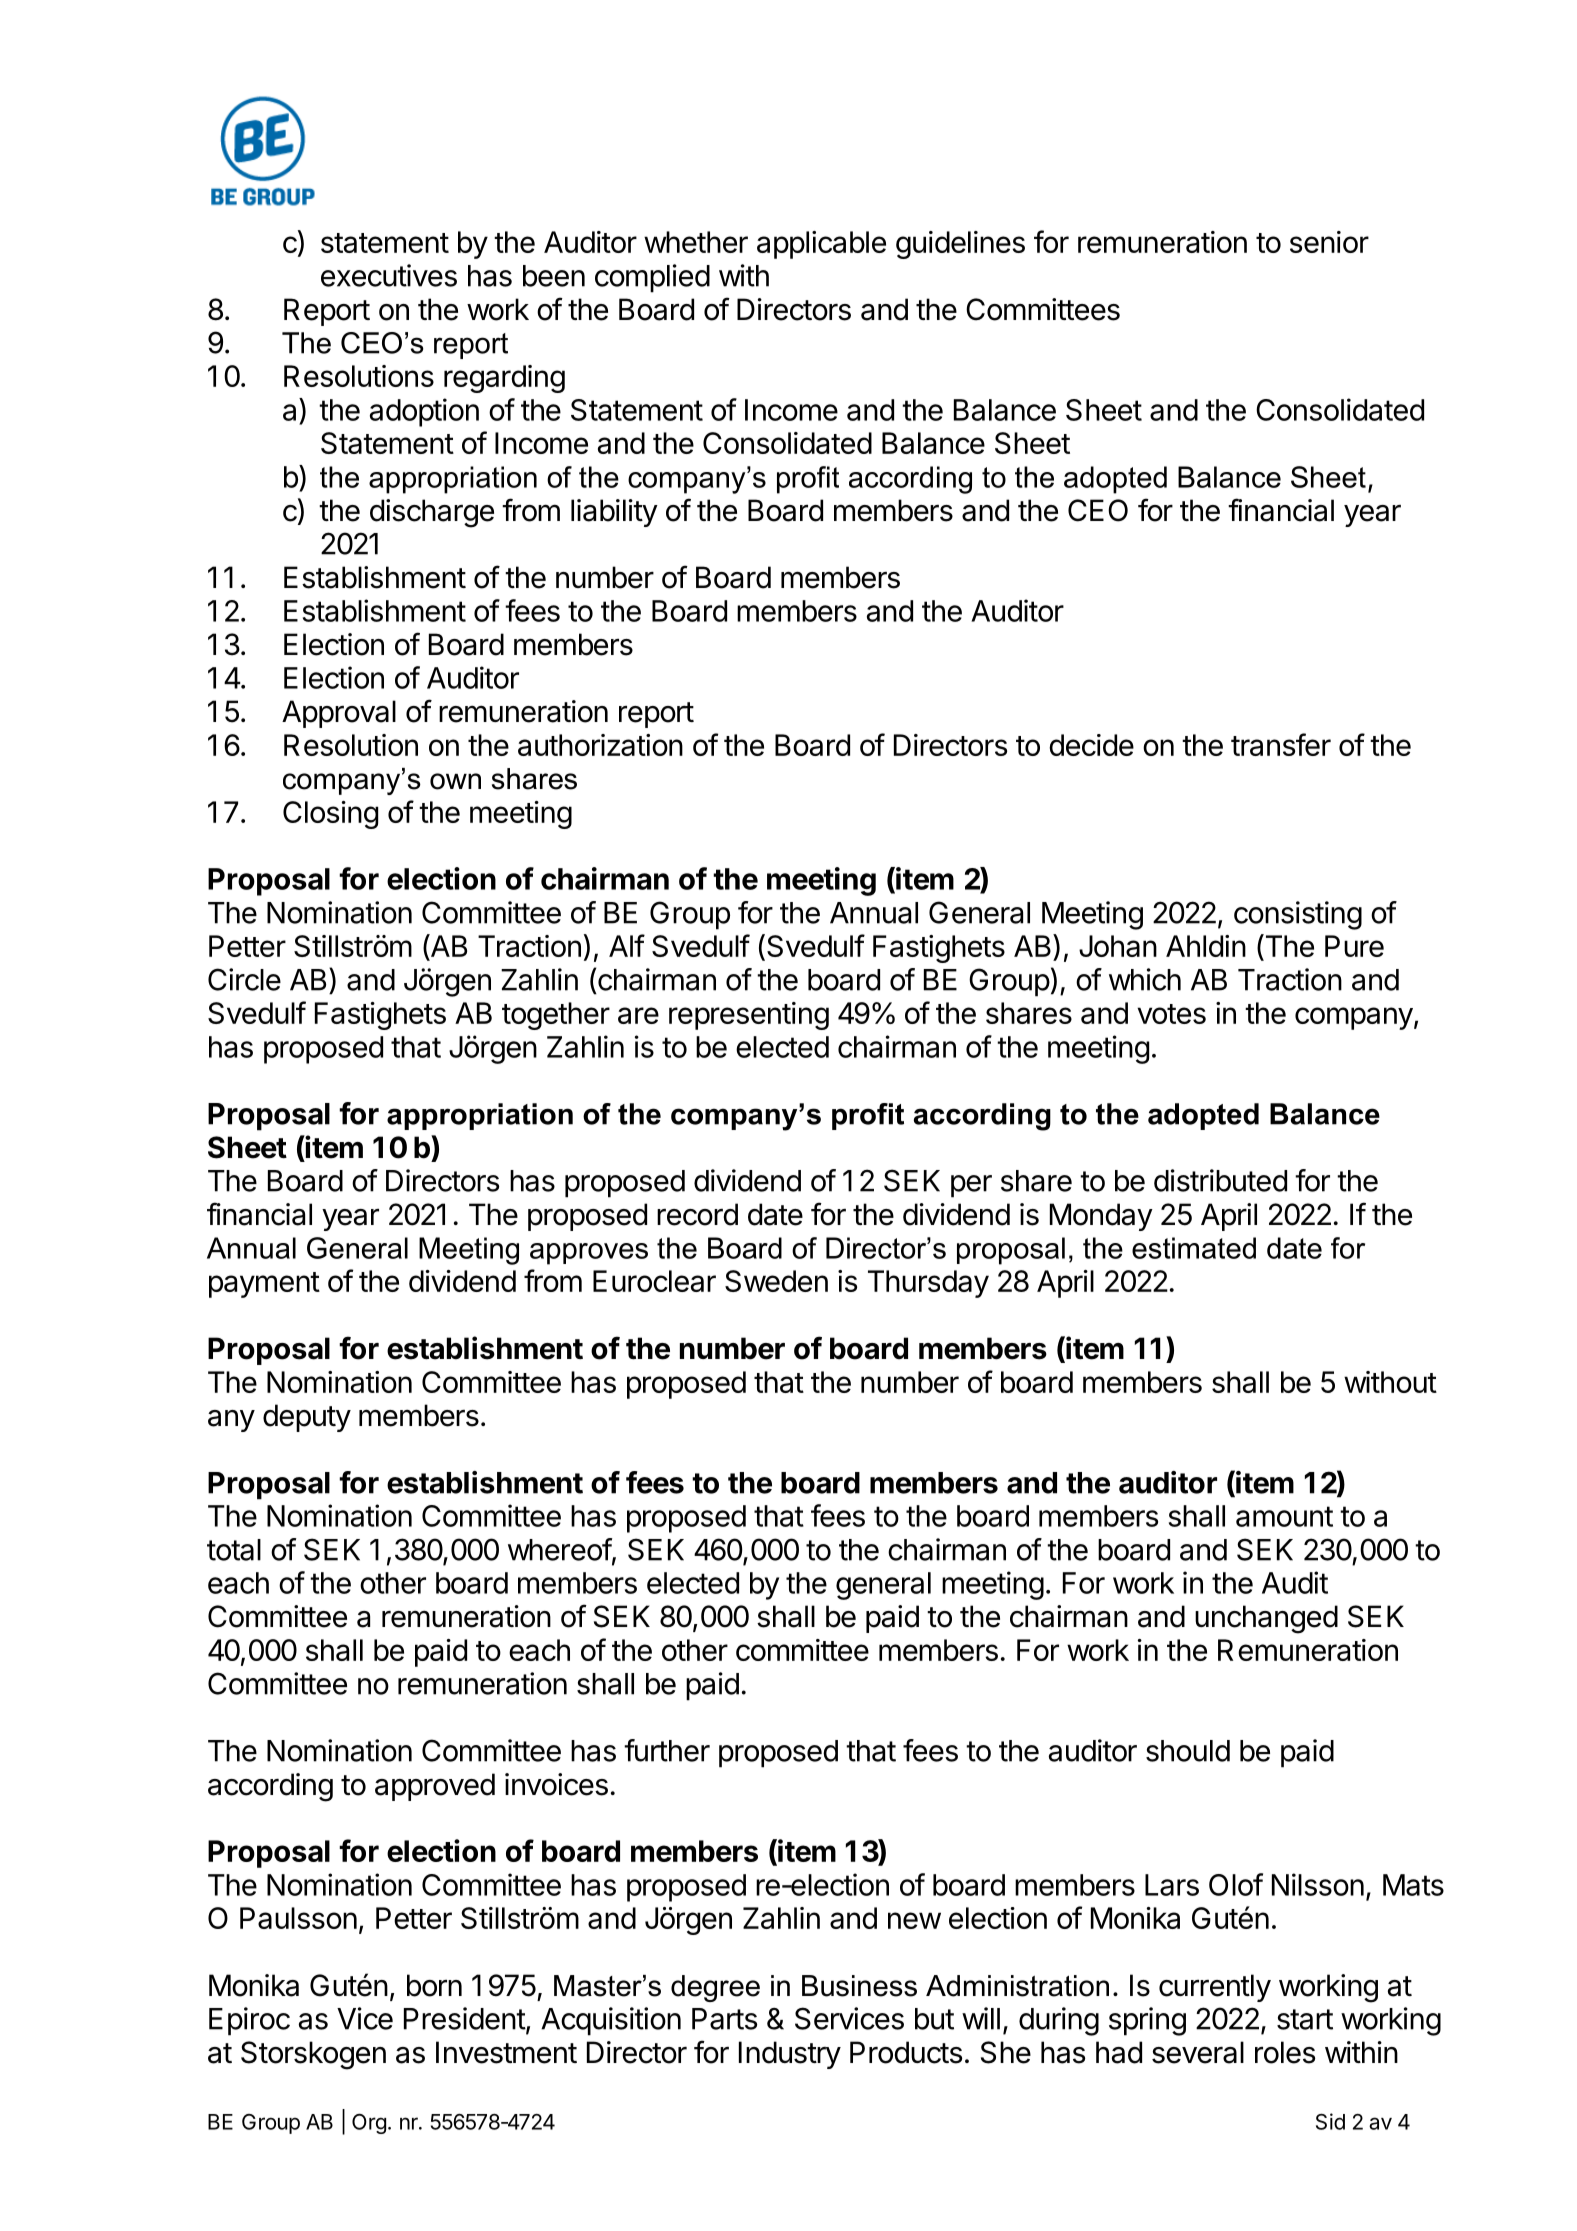 The image size is (1577, 2231). Describe the element at coordinates (264, 1285) in the page. I see `payment` at that location.
